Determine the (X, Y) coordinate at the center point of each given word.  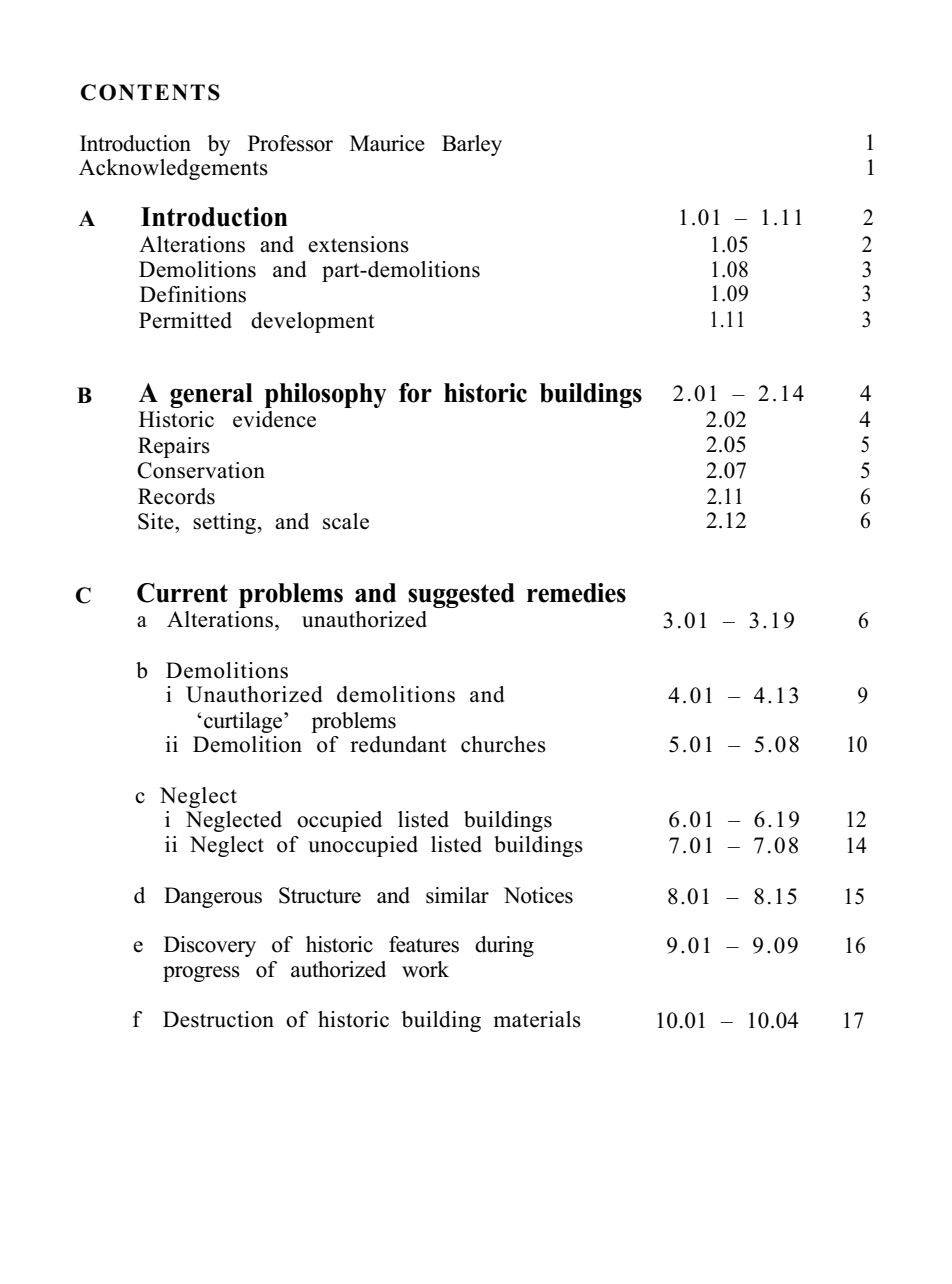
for (415, 393)
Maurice (387, 143)
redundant (398, 744)
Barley (472, 145)
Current (182, 593)
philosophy (326, 395)
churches (503, 744)
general (211, 395)
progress (201, 974)
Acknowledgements (173, 169)
